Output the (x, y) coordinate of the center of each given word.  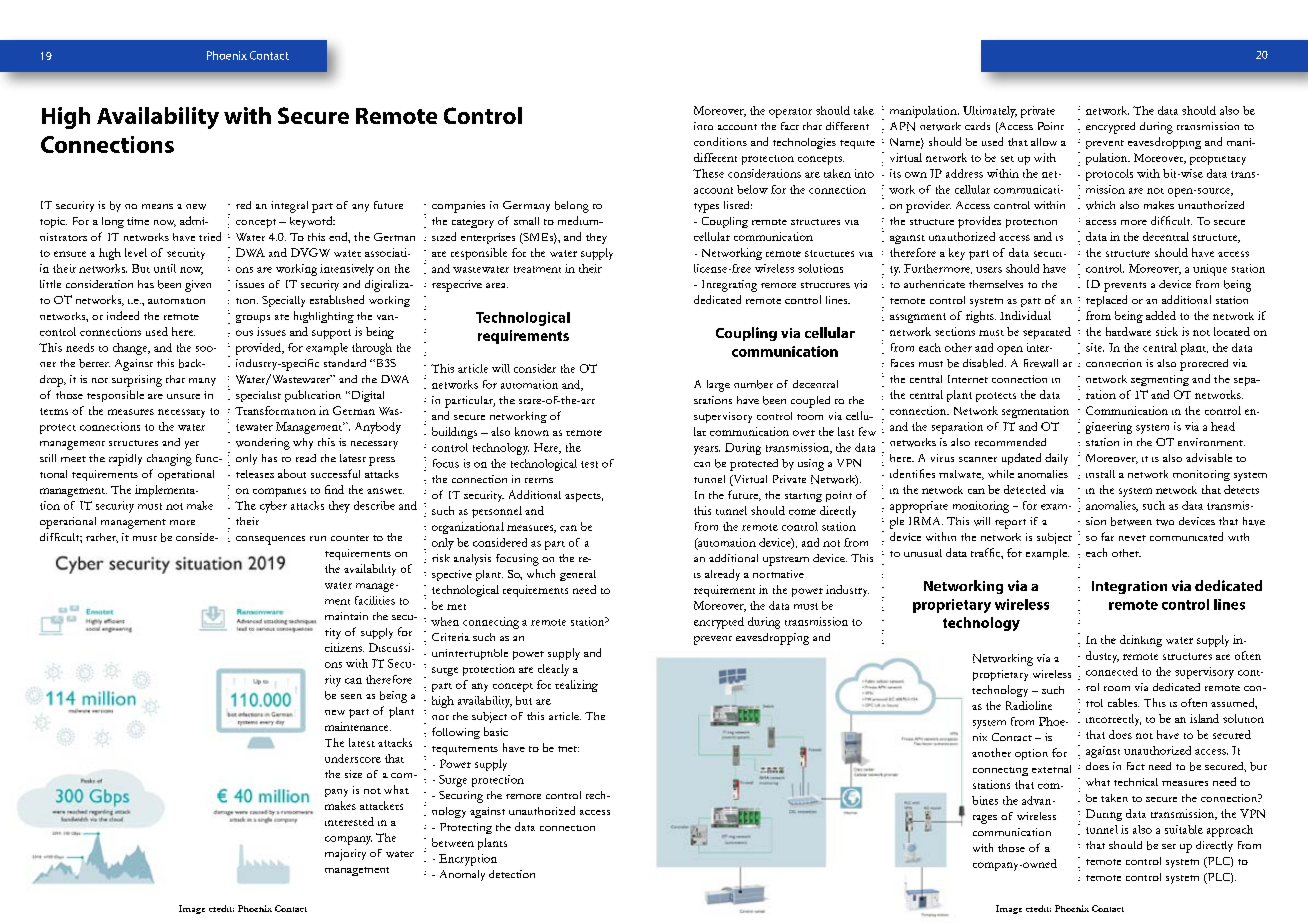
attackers (381, 805)
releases (255, 474)
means (157, 206)
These (708, 173)
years (707, 450)
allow (1044, 142)
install (1100, 474)
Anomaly (462, 875)
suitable (1184, 829)
